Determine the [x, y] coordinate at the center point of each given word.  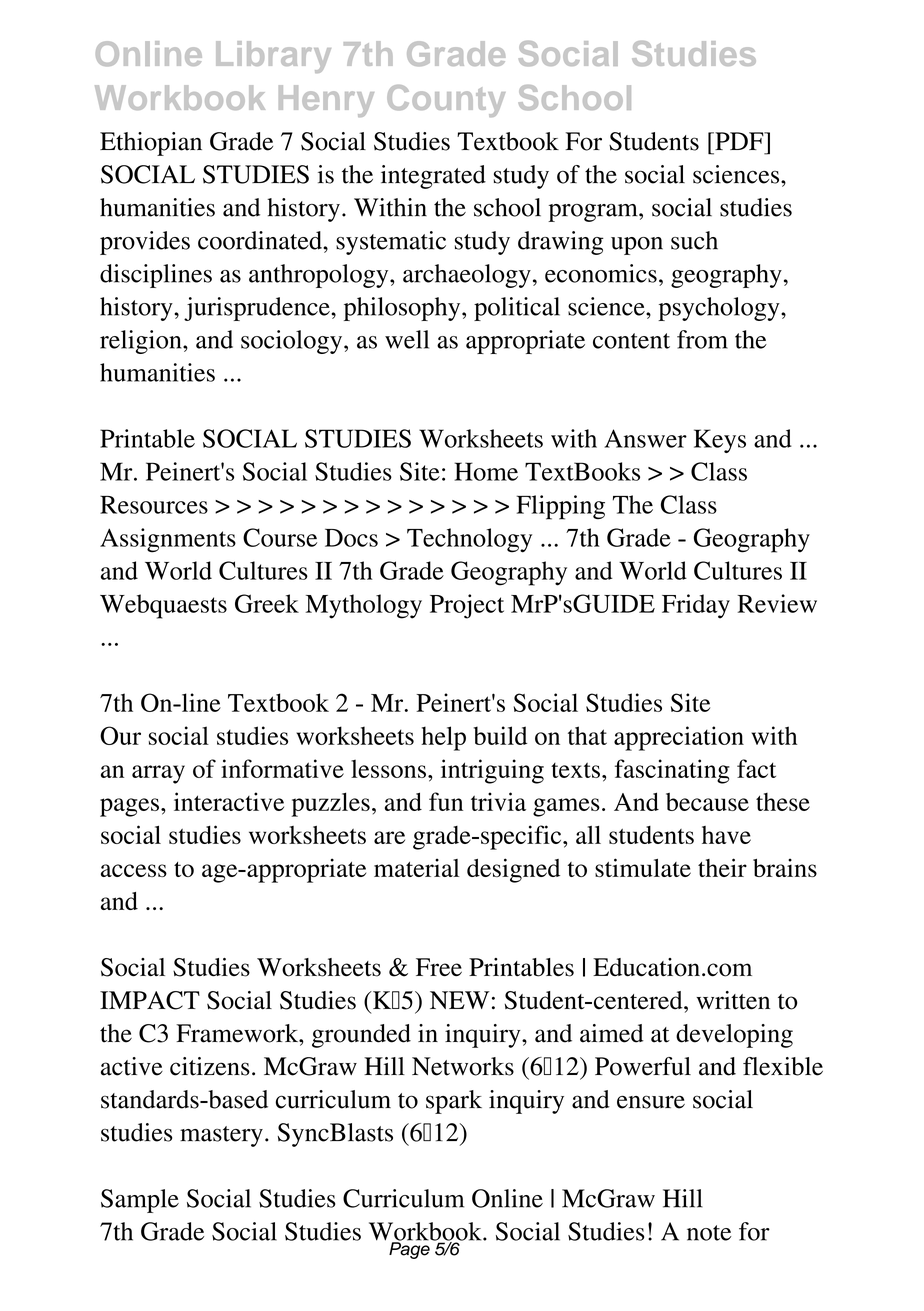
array [158, 774]
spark [454, 1102]
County [446, 101]
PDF [739, 141]
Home [486, 471]
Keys [720, 441]
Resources [154, 504]
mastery [221, 1136]
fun [446, 801]
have [726, 835]
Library [273, 57]
